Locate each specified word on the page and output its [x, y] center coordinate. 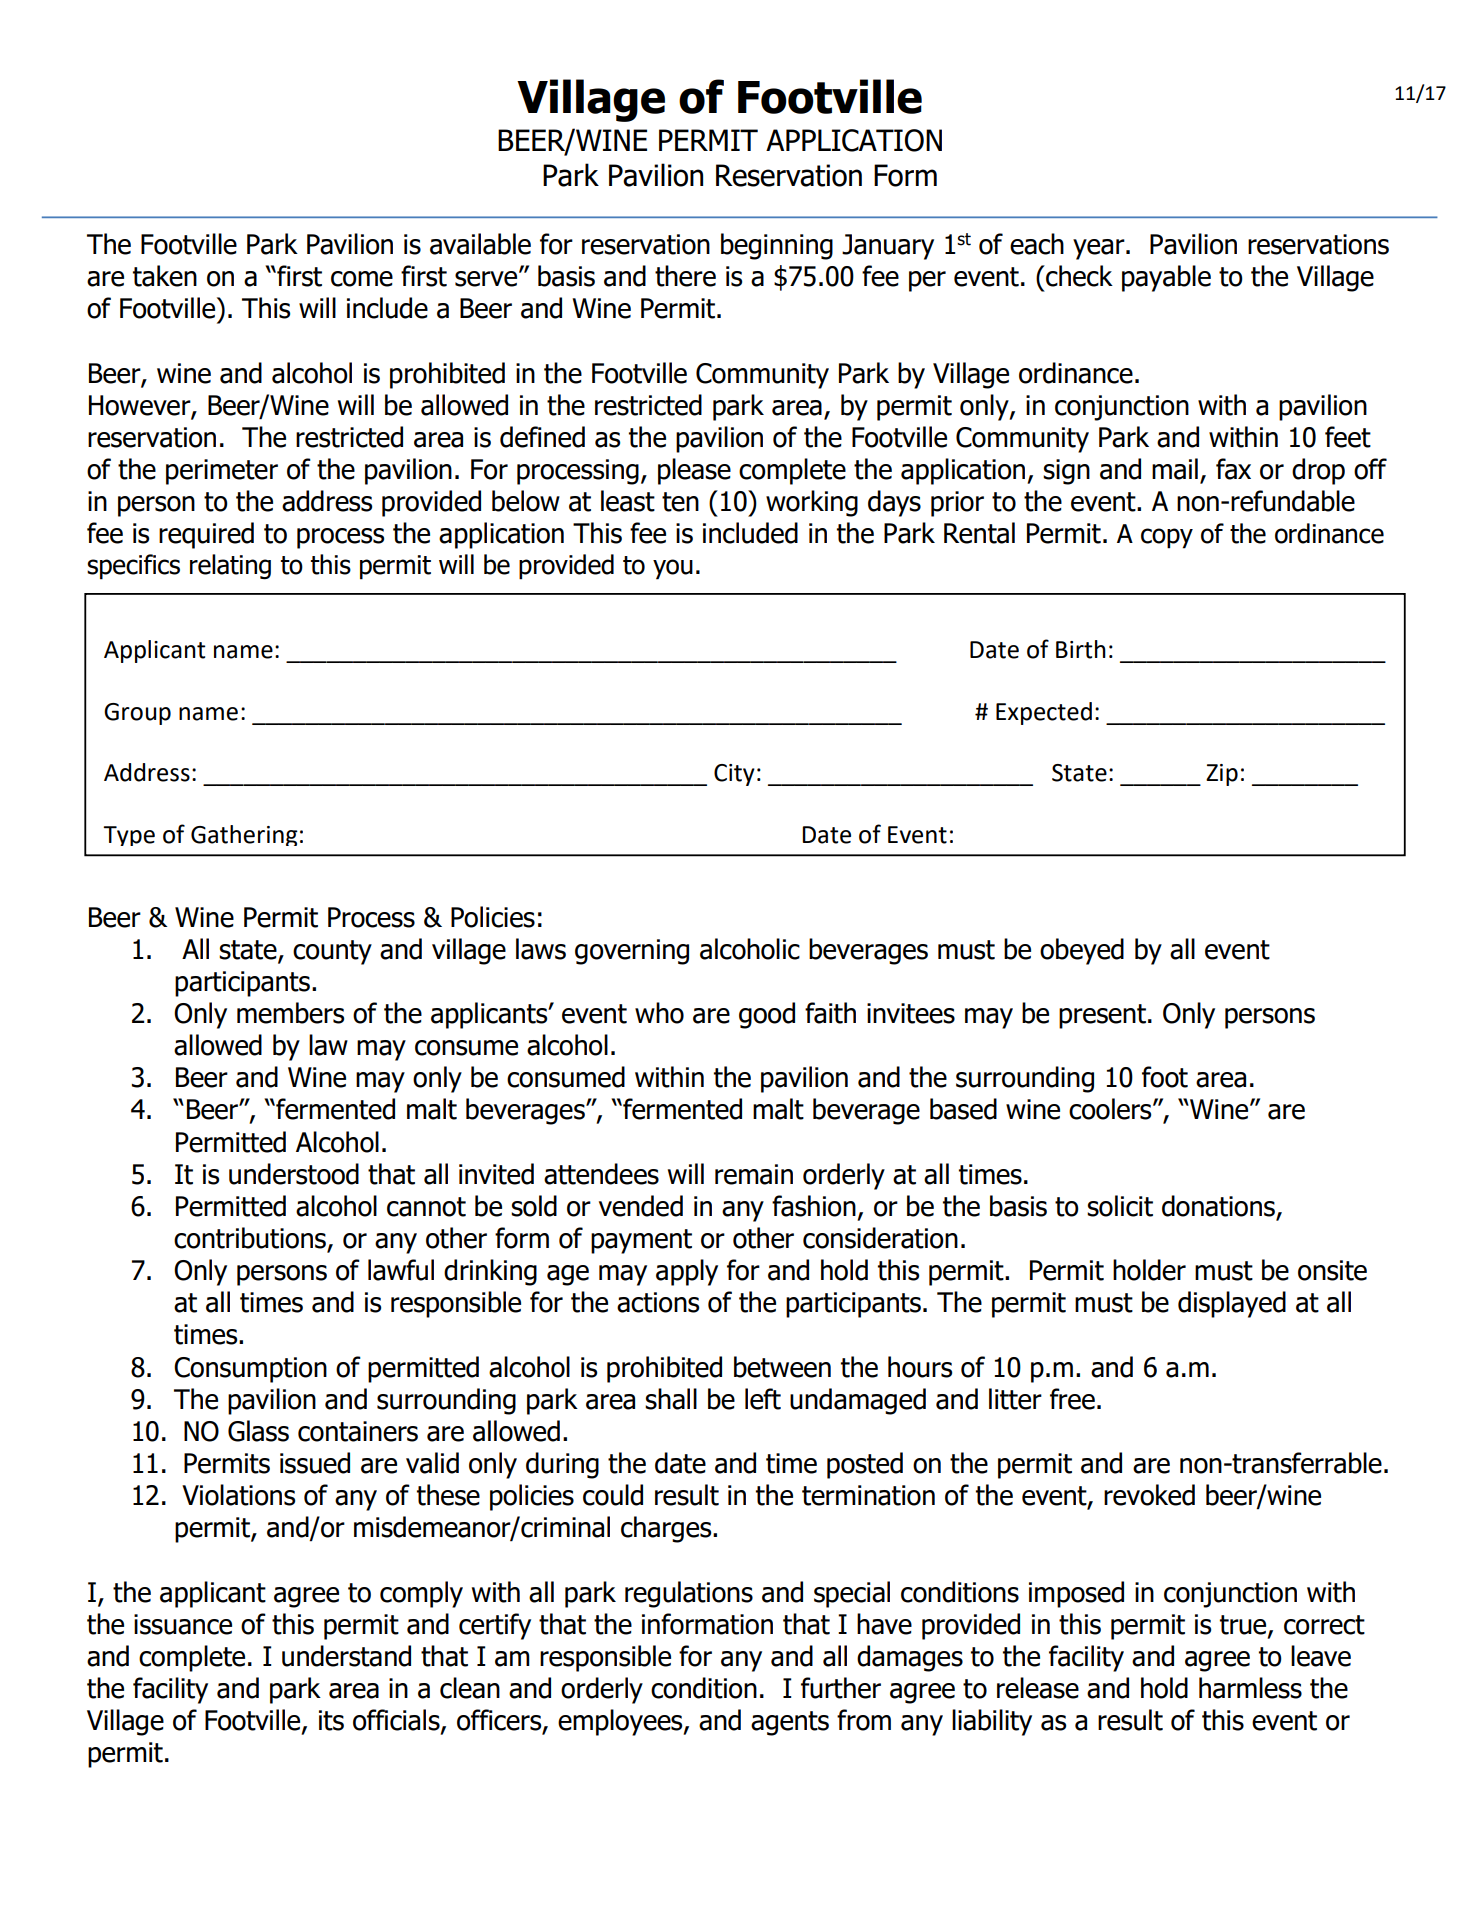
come [362, 279]
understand [346, 1656]
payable [1166, 278]
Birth [1081, 649]
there [685, 276]
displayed [1232, 1304]
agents [790, 1723]
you [673, 569]
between [782, 1367]
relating [230, 567]
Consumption [250, 1370]
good [767, 1015]
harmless [1250, 1688]
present [1102, 1016]
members [290, 1013]
